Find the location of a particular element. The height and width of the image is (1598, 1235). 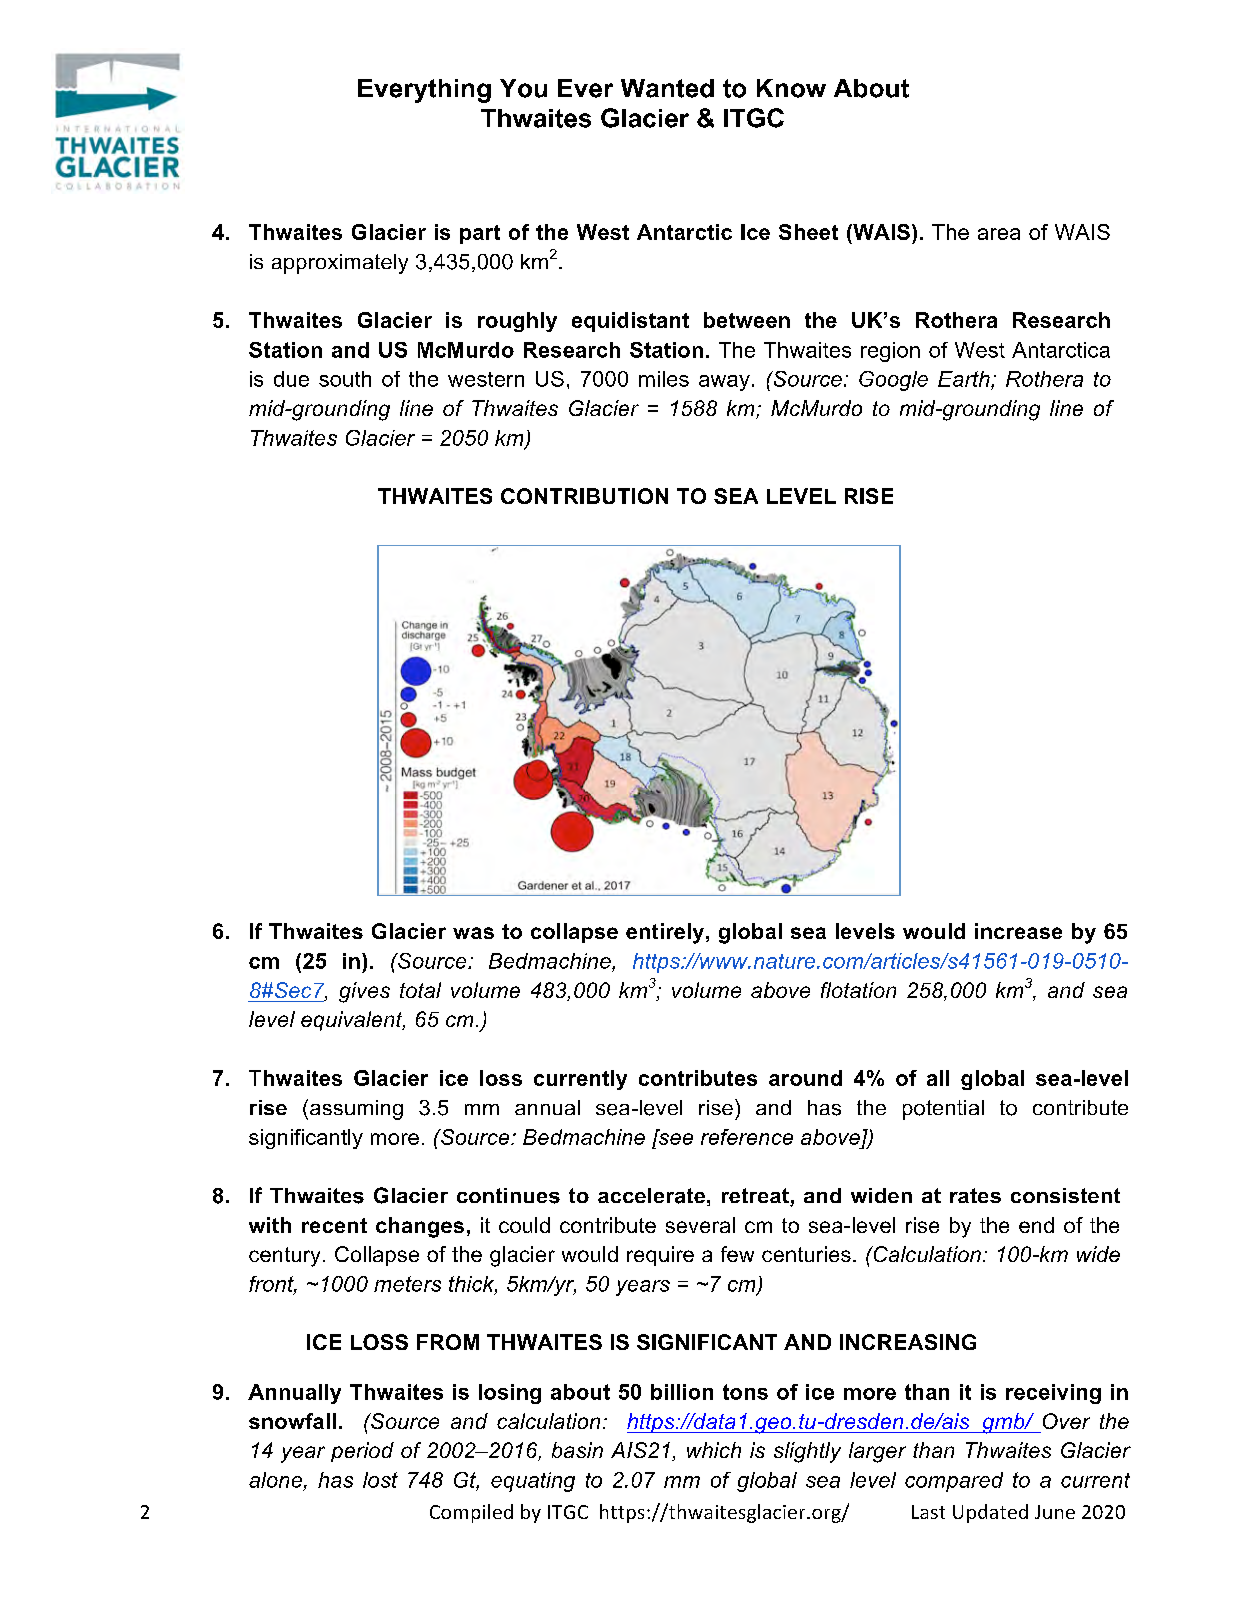

approximately is located at coordinates (340, 264).
